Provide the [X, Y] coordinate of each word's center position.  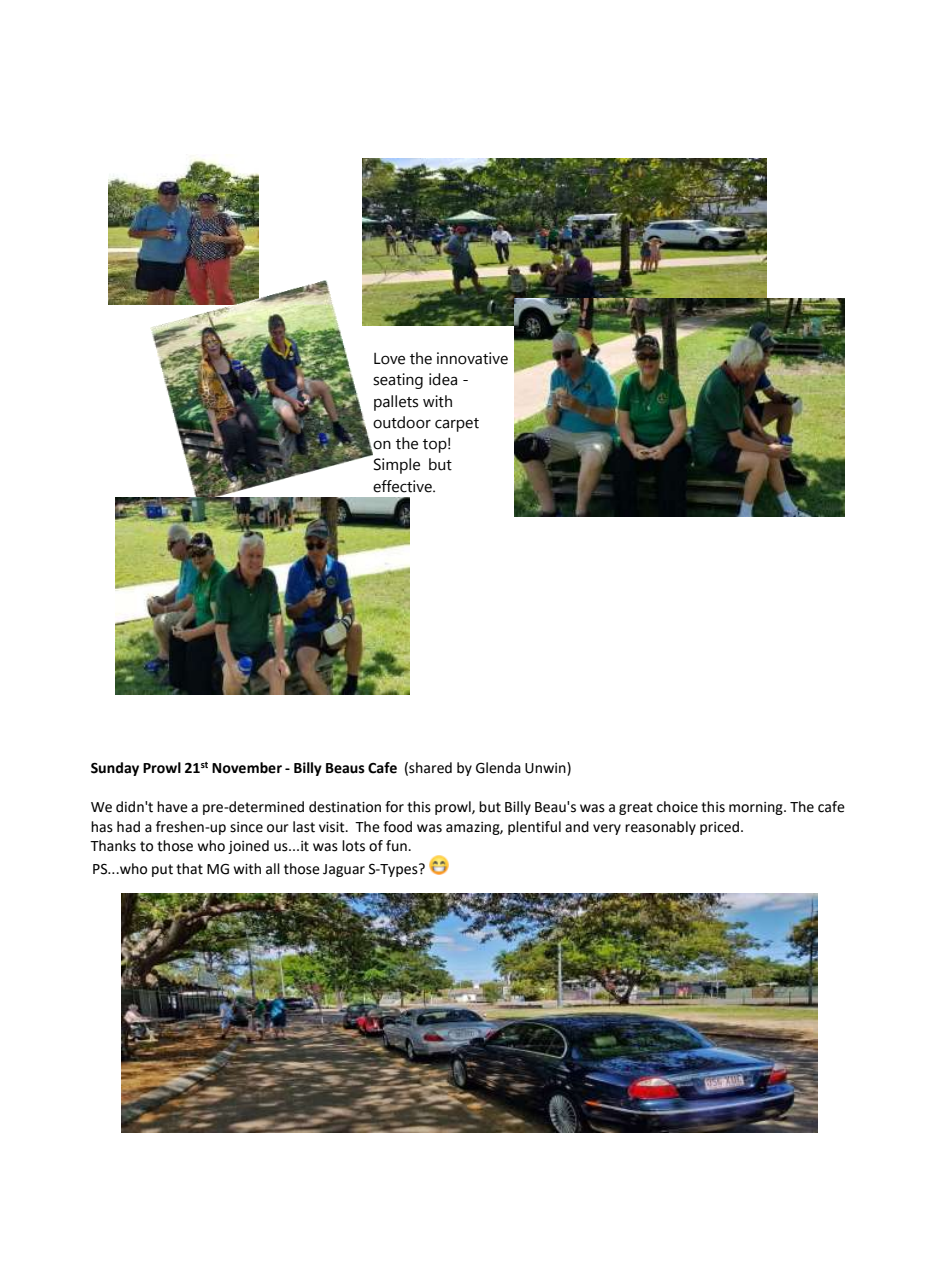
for [394, 807]
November [247, 768]
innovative [472, 358]
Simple [397, 466]
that [189, 869]
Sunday [115, 769]
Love [389, 359]
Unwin [546, 769]
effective [403, 486]
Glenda [498, 768]
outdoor [402, 422]
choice [677, 807]
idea [443, 379]
